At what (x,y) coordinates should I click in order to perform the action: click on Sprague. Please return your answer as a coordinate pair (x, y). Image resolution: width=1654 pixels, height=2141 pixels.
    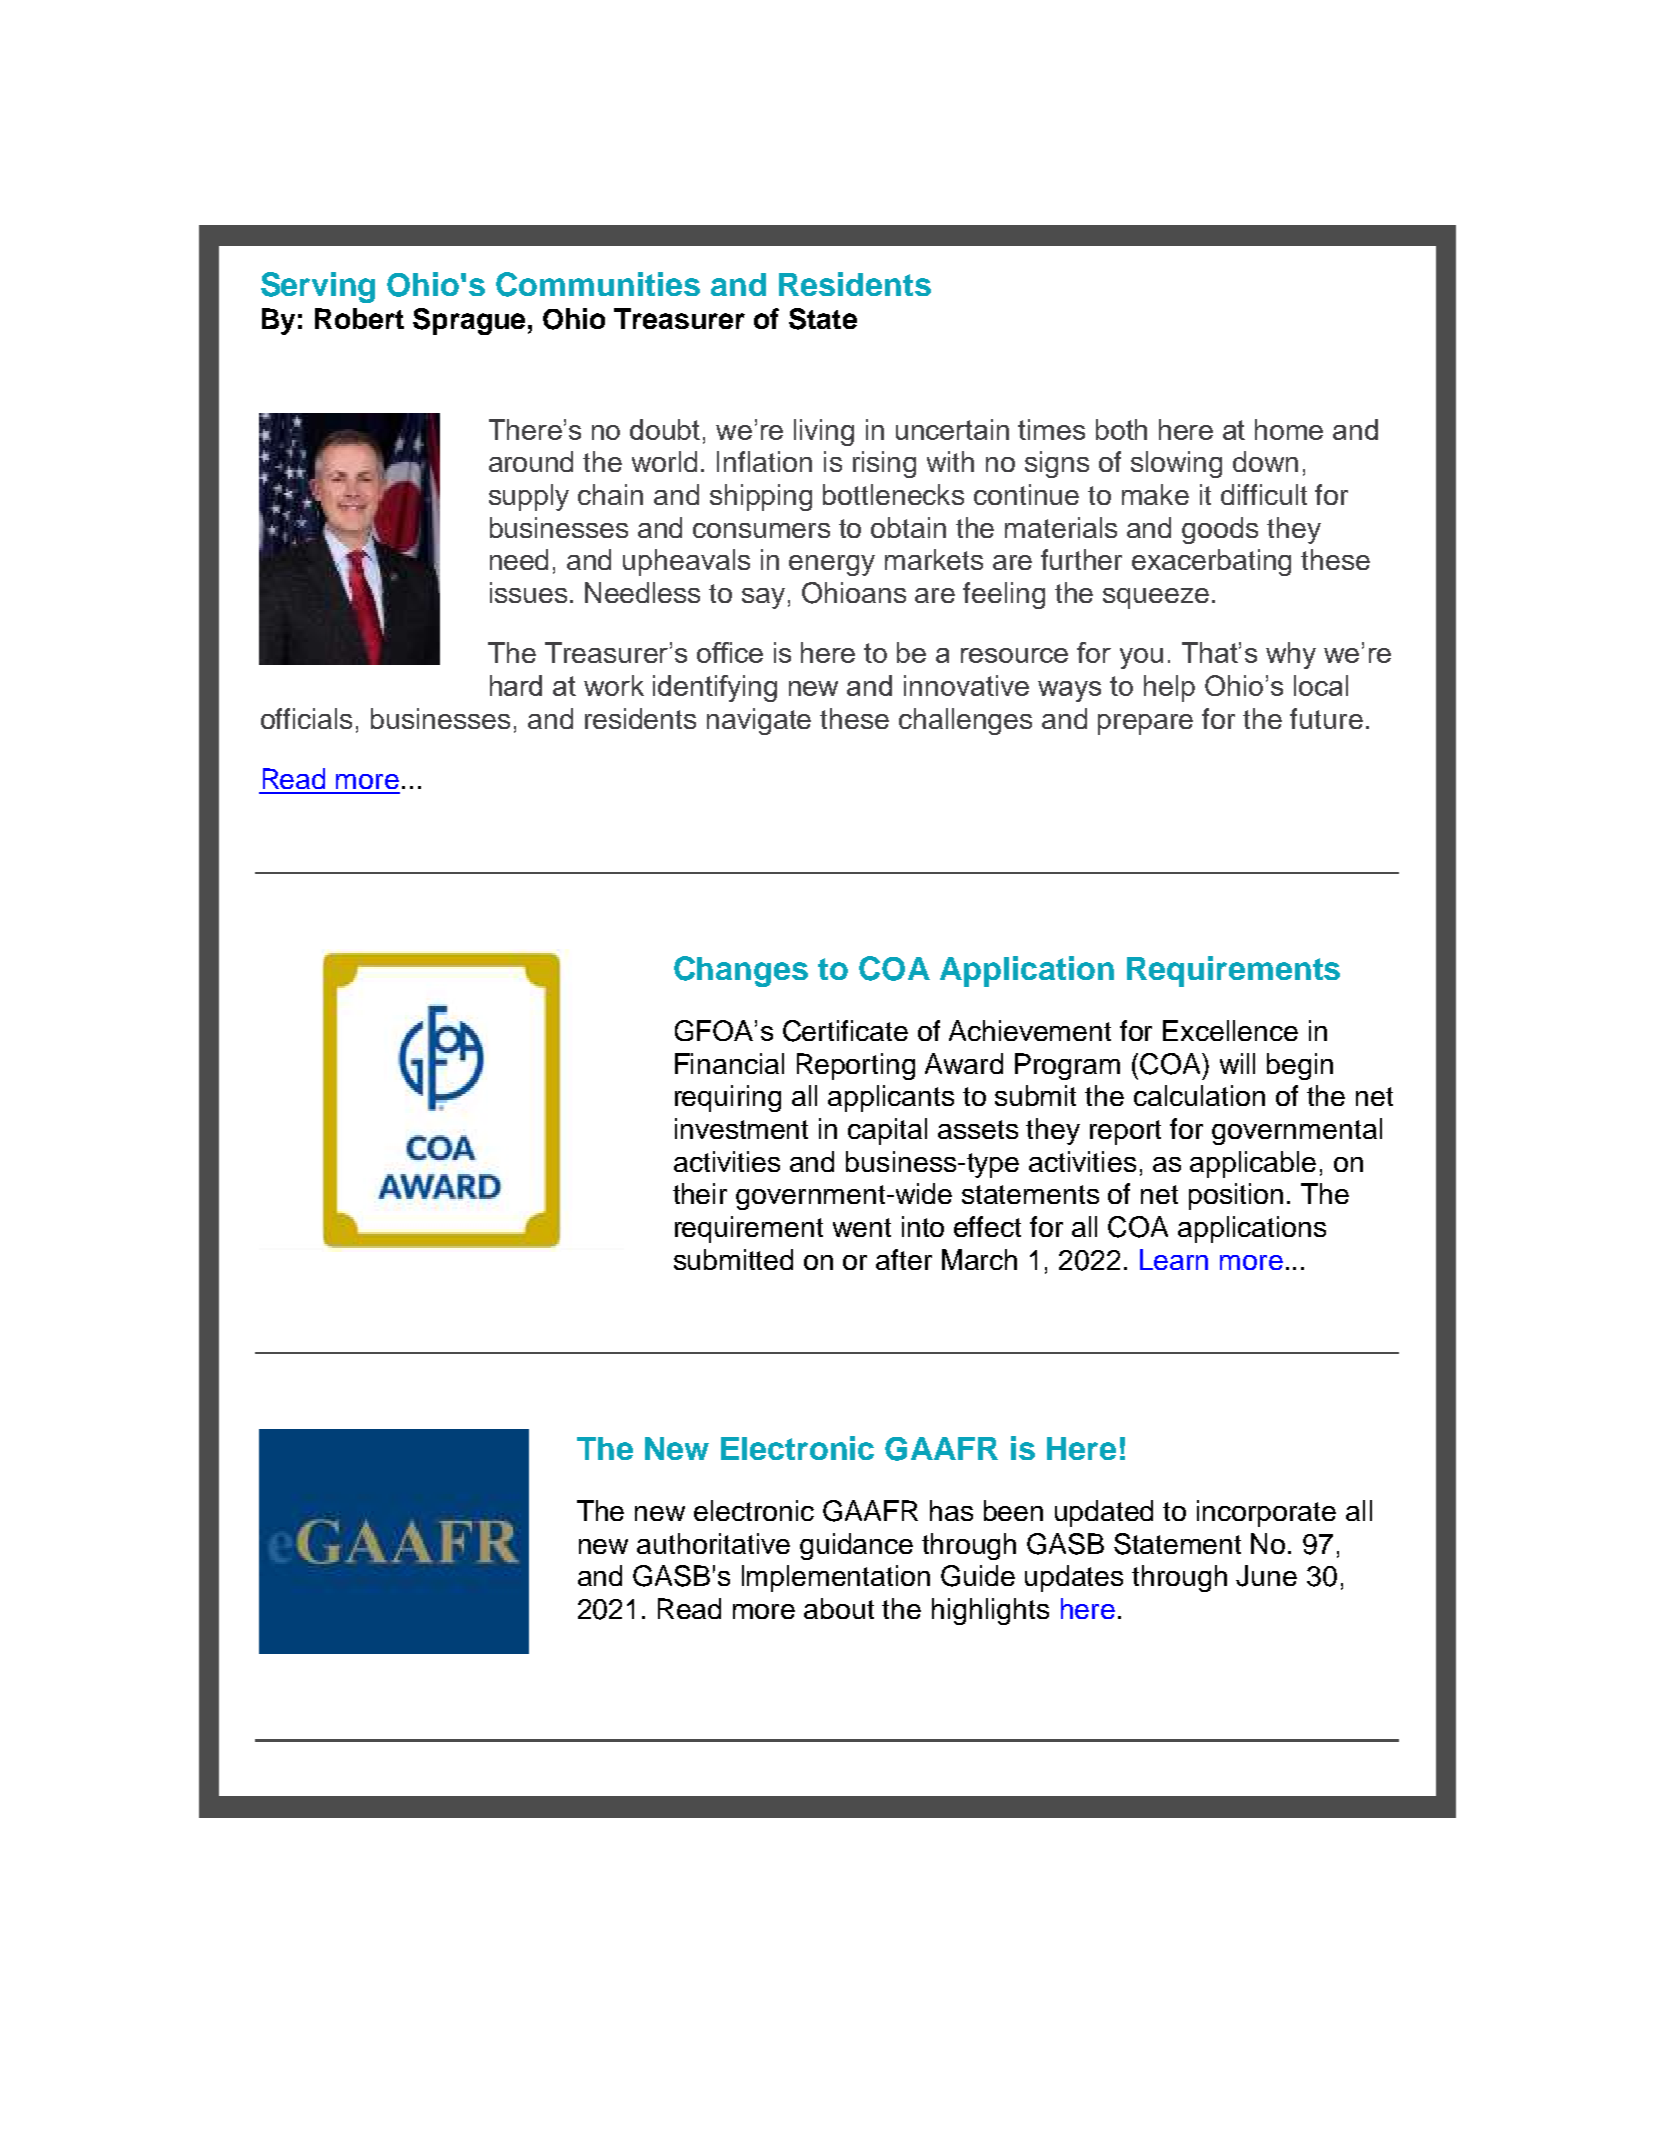
    Looking at the image, I should click on (469, 321).
